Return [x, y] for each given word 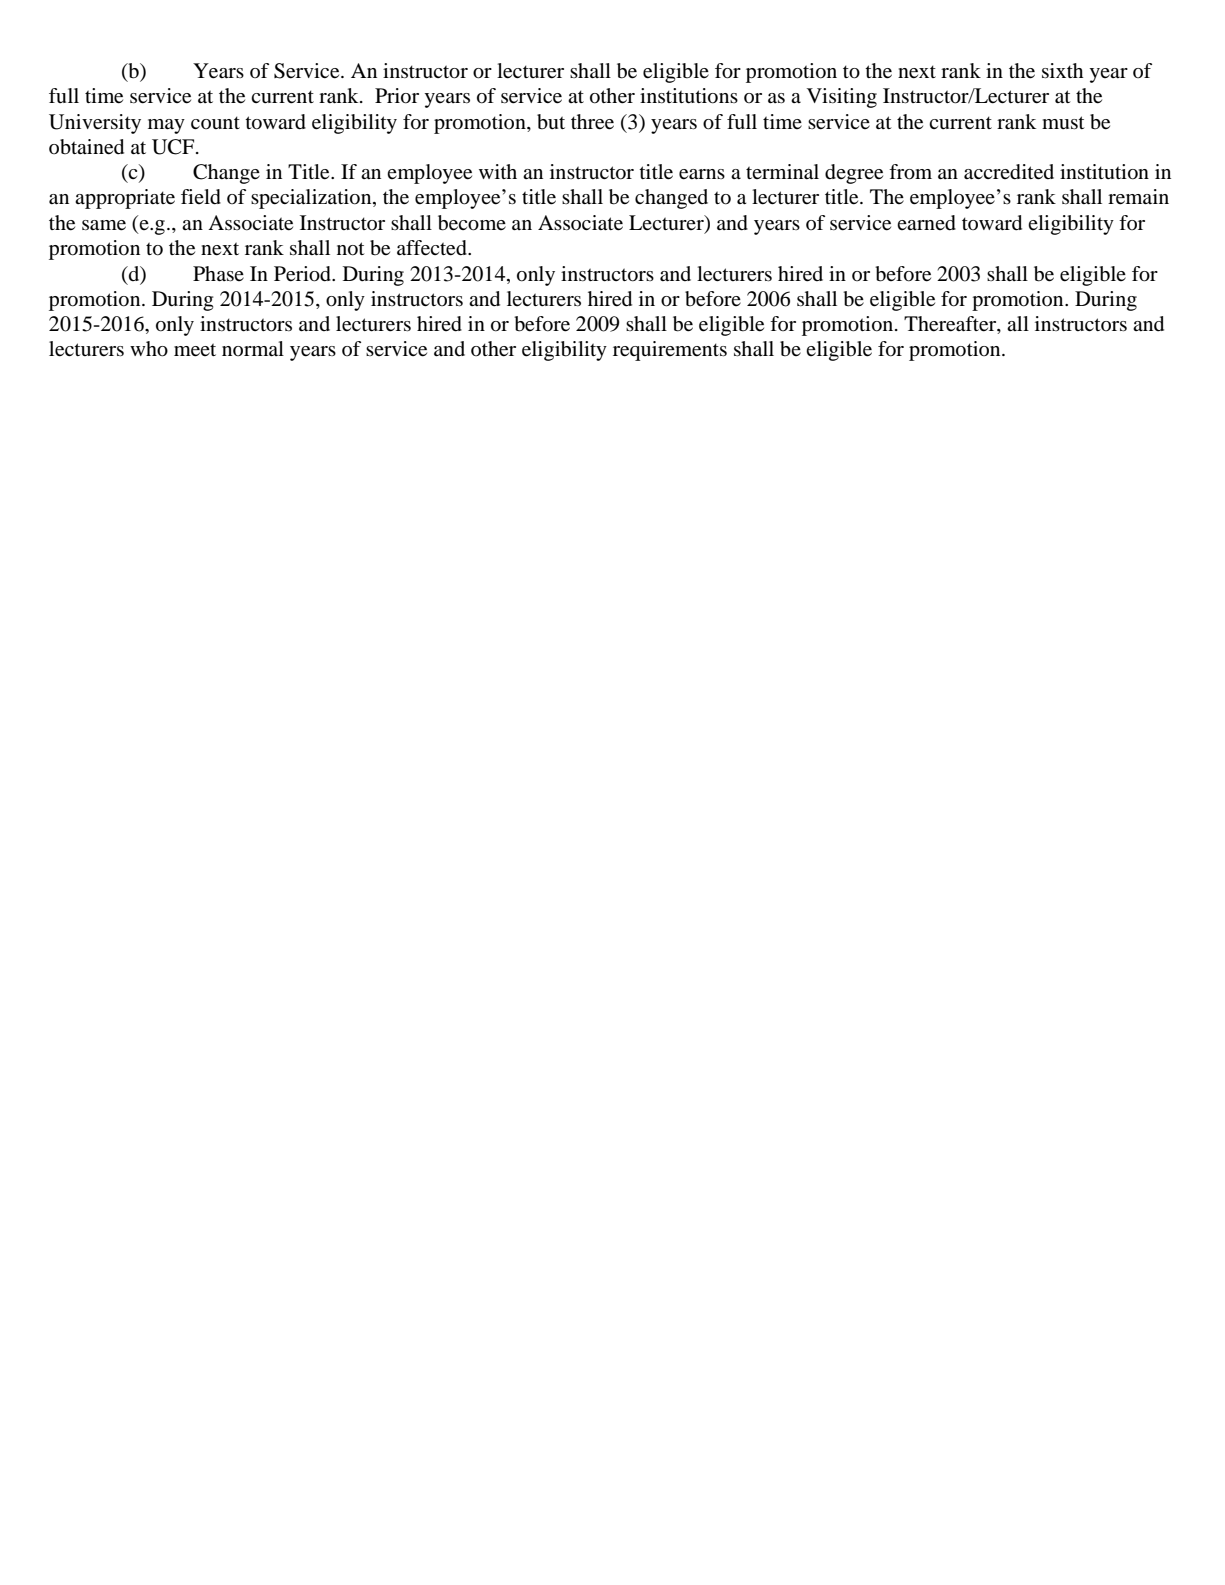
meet [195, 350]
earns [702, 174]
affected [433, 248]
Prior [397, 96]
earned [926, 223]
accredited [1009, 172]
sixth [1062, 71]
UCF [174, 147]
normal [253, 348]
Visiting [842, 98]
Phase [218, 274]
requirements [670, 351]
